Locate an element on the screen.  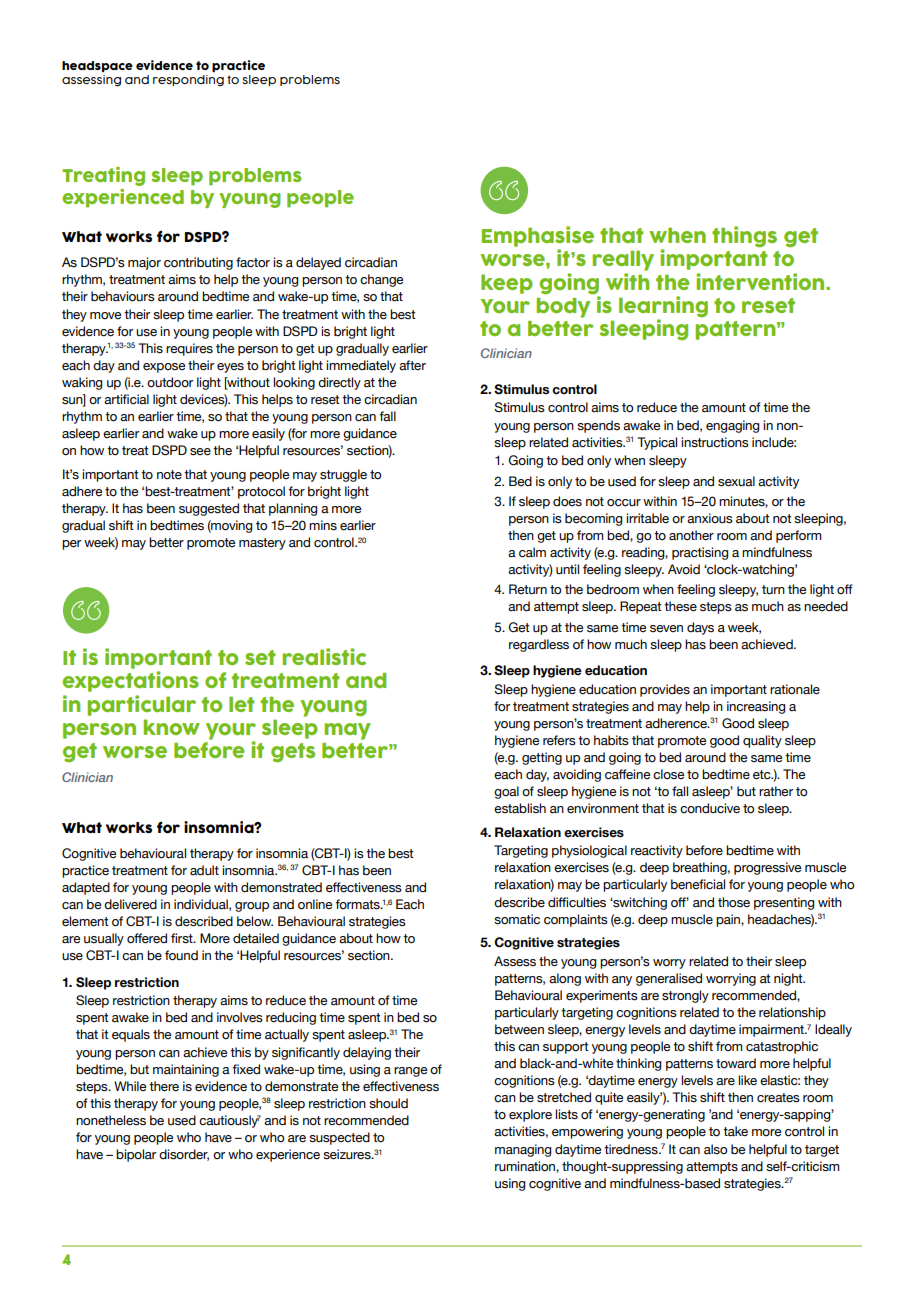
Emphasise is located at coordinates (538, 236).
